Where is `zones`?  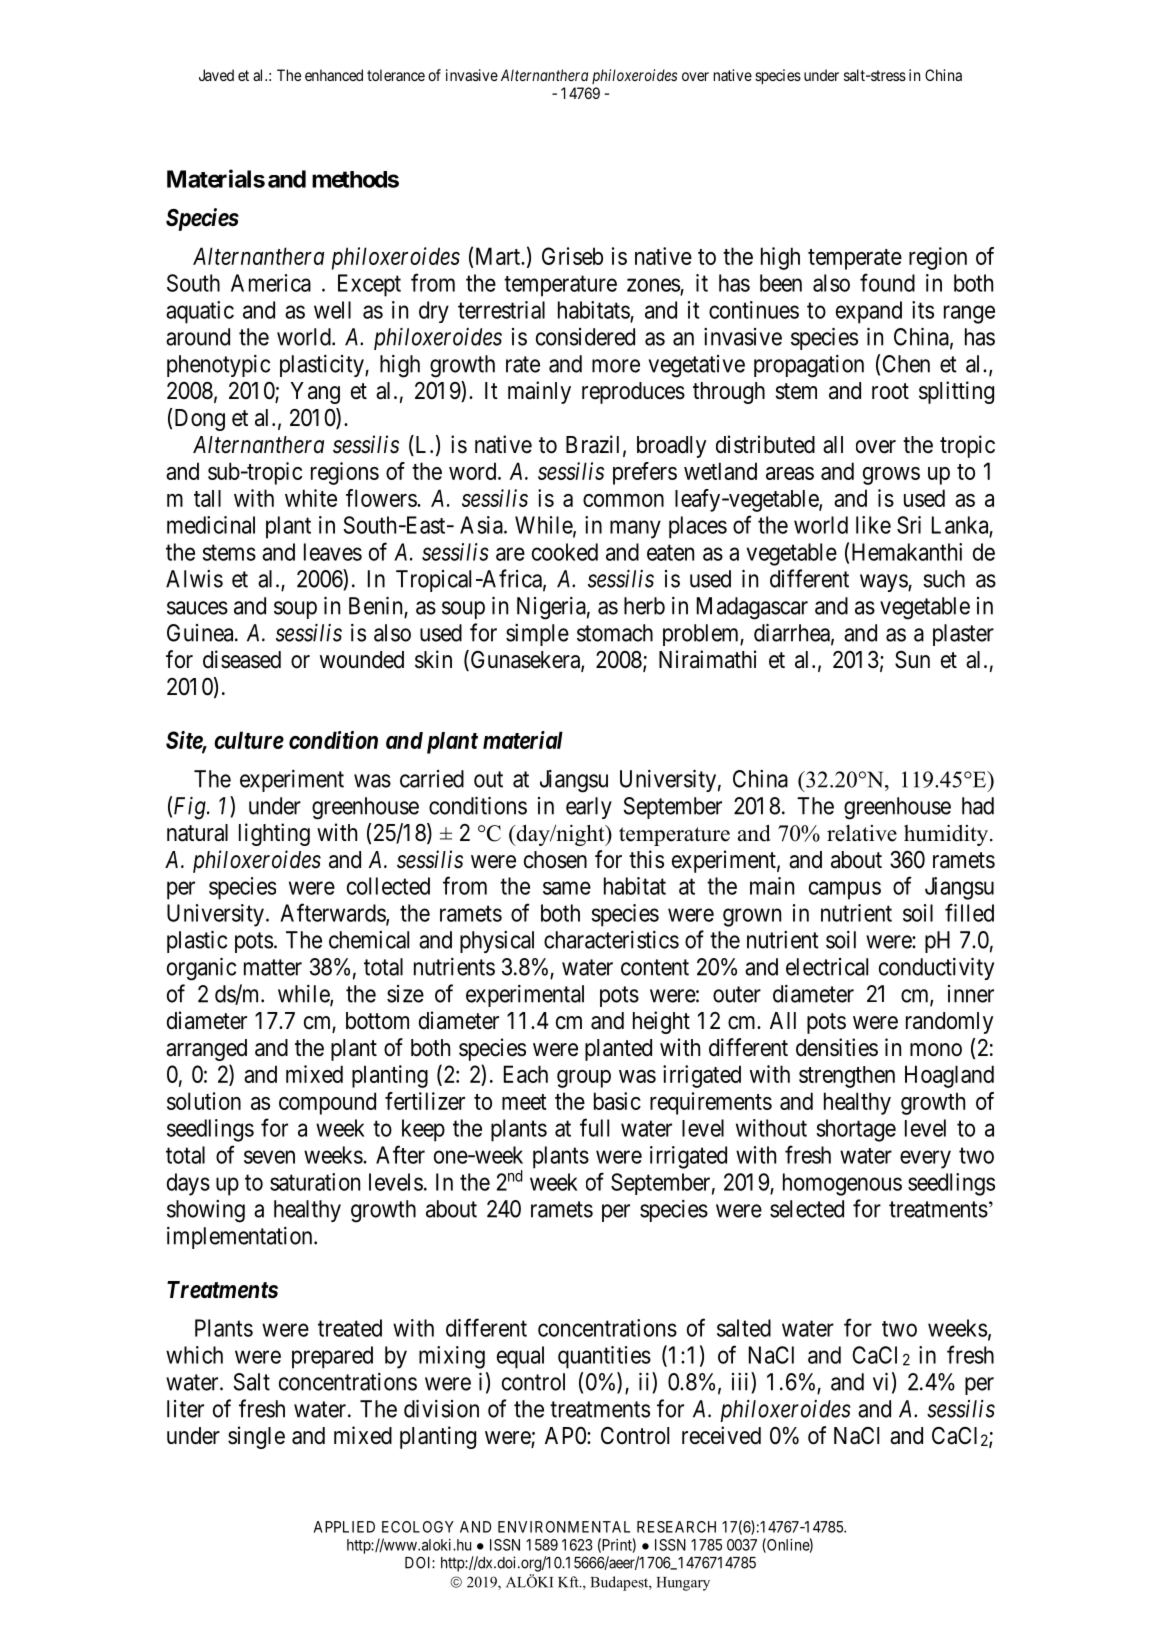 zones is located at coordinates (653, 285).
